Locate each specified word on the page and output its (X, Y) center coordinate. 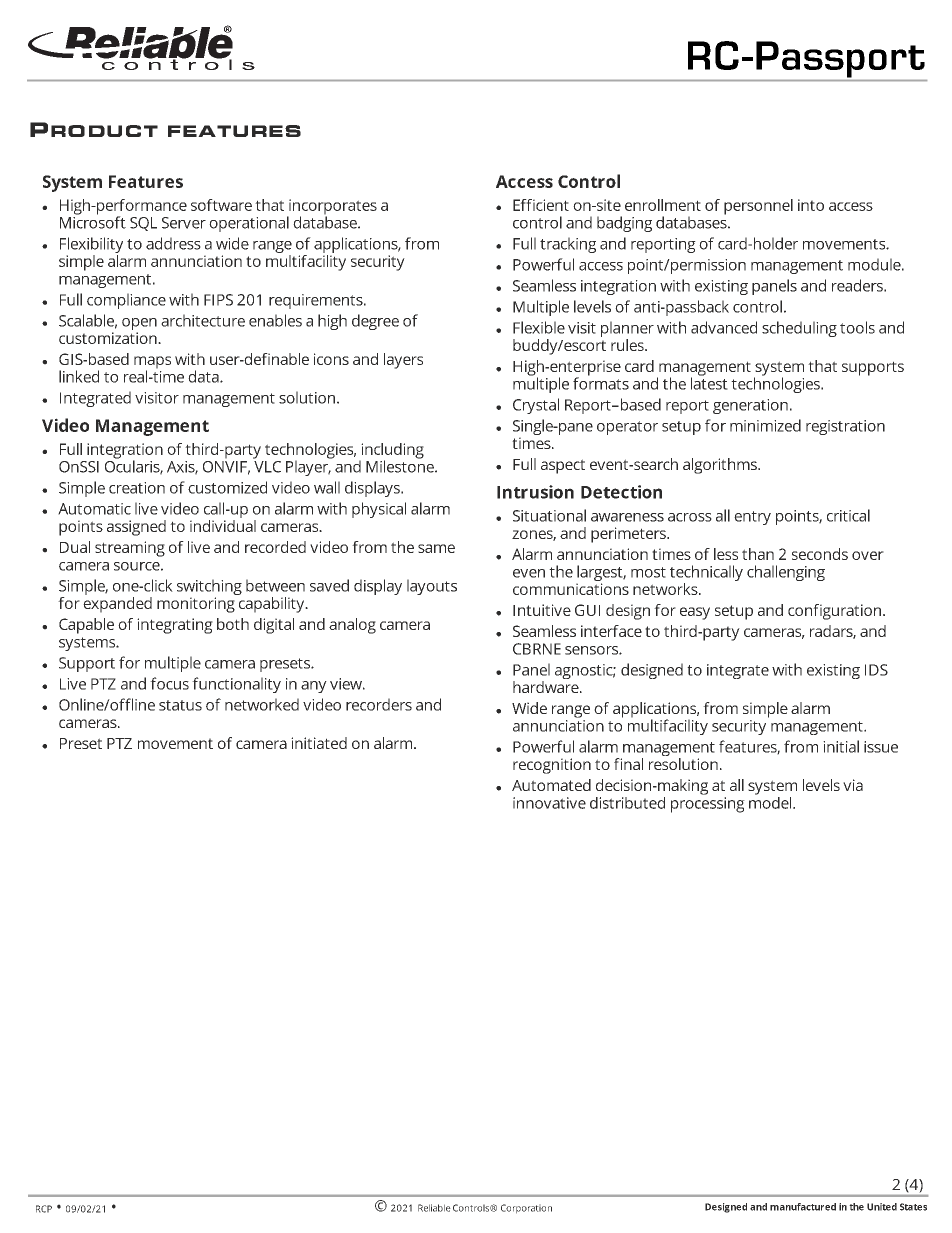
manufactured (803, 1207)
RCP (44, 1209)
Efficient (541, 205)
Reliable (434, 1208)
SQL (143, 224)
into (811, 205)
